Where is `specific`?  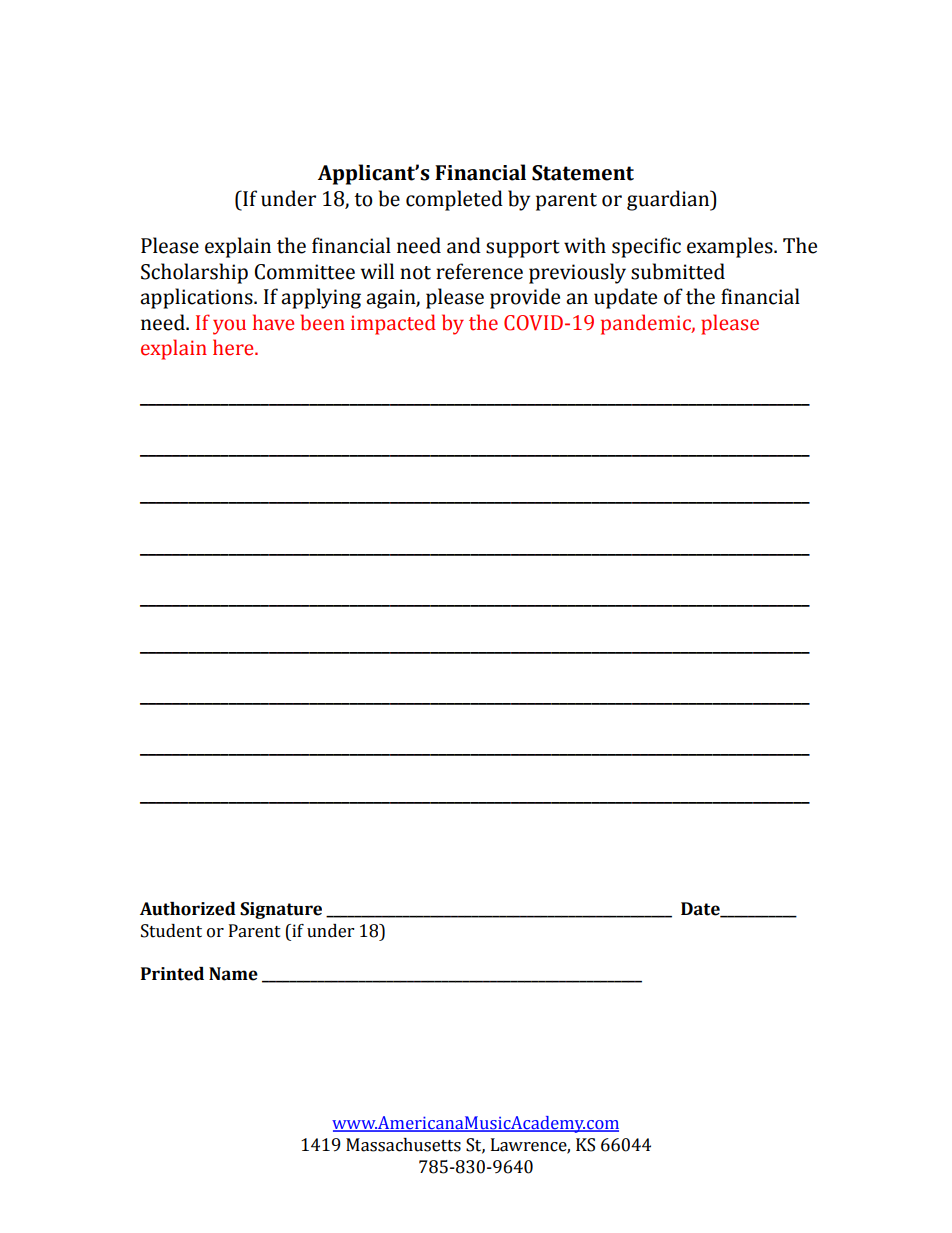 specific is located at coordinates (646, 247).
